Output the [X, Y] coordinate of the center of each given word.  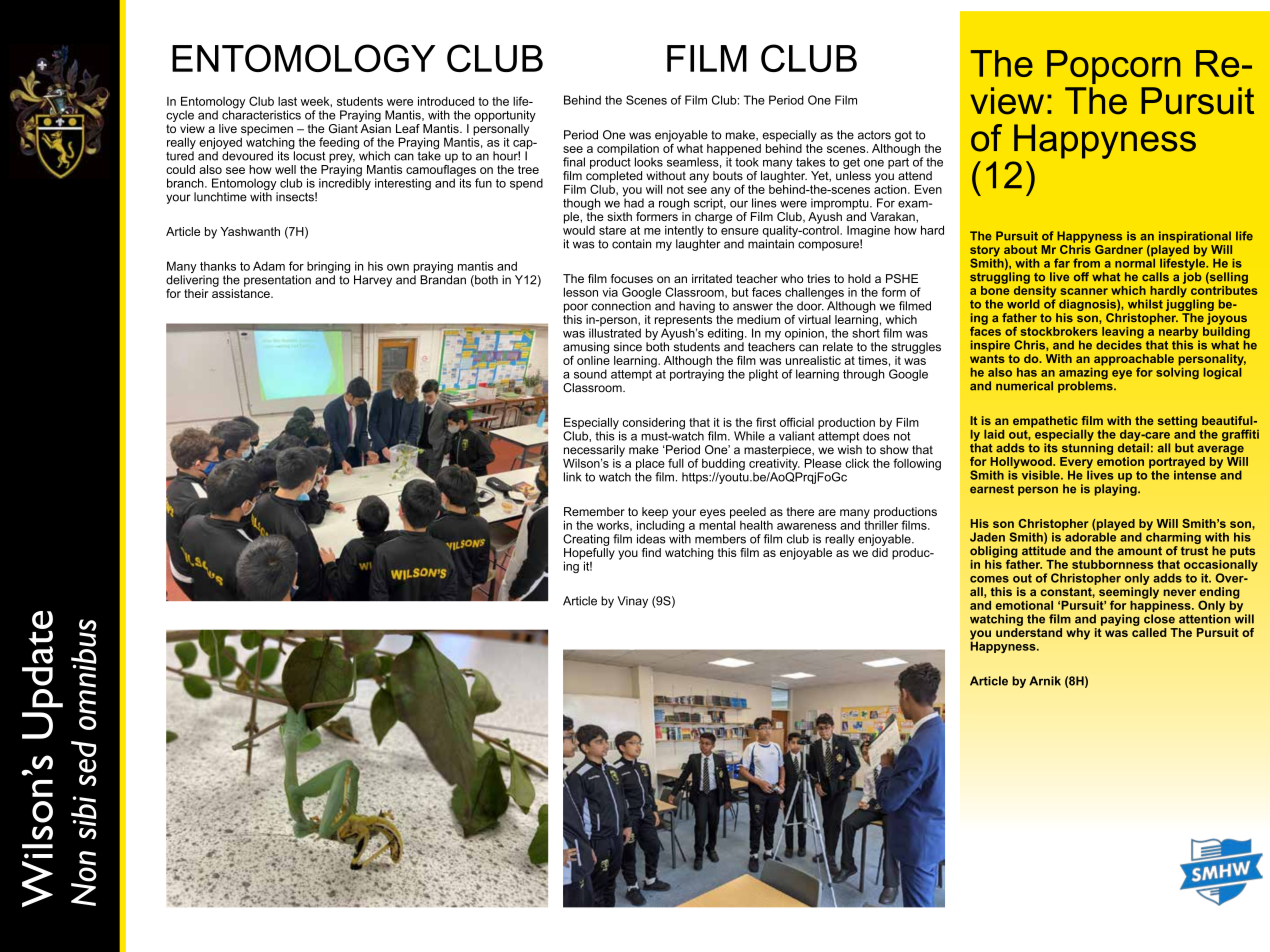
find [651, 552]
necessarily [594, 452]
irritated [712, 278]
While [749, 436]
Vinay [632, 602]
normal [1135, 262]
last [287, 101]
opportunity [505, 116]
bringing [328, 268]
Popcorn [1114, 67]
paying [1120, 620]
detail [1133, 448]
